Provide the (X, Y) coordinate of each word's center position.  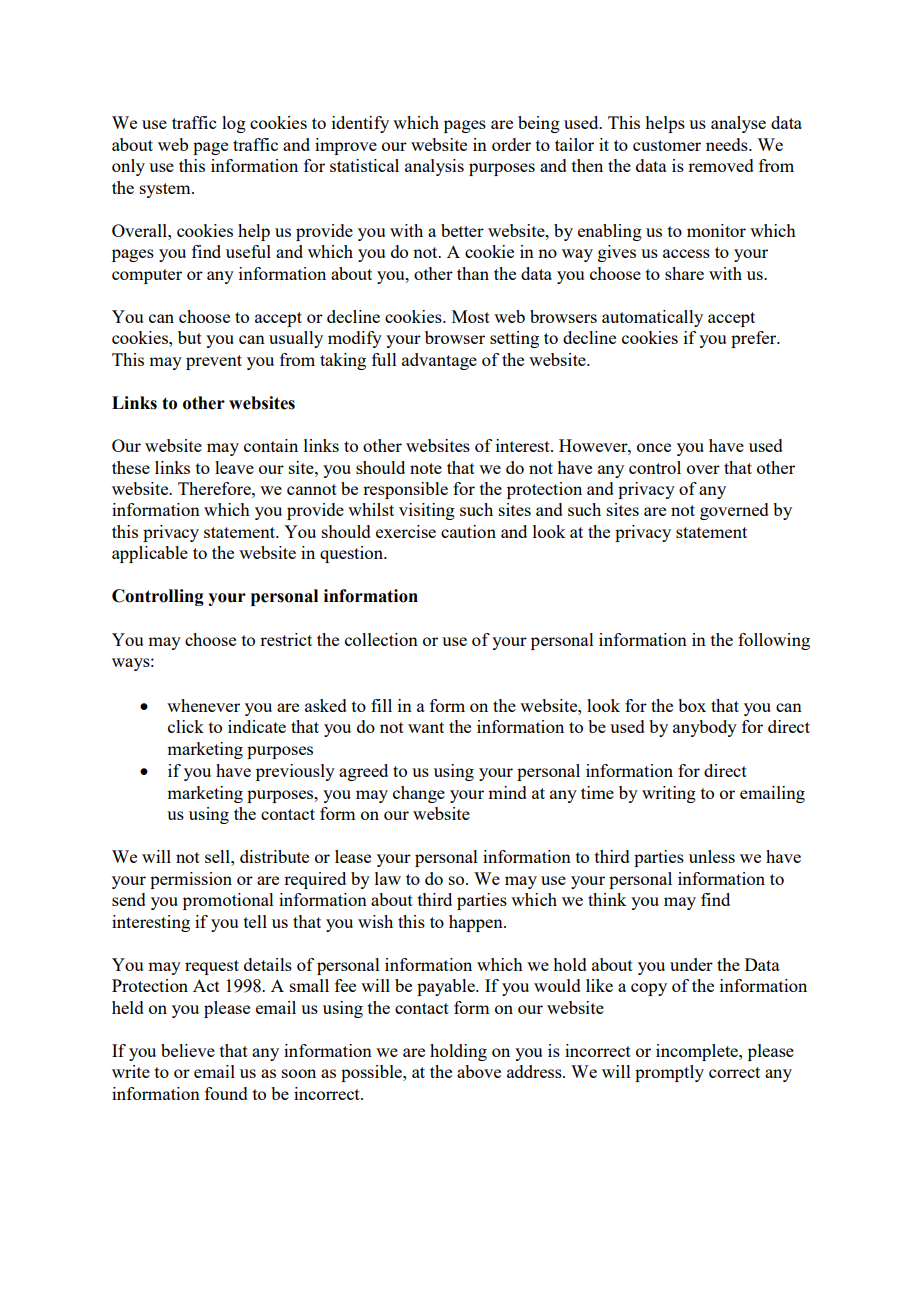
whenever (203, 705)
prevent (214, 362)
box (692, 705)
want (426, 727)
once (654, 447)
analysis (434, 167)
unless (712, 856)
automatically (652, 318)
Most (471, 316)
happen (477, 923)
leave (234, 467)
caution (468, 531)
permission (191, 880)
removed (721, 165)
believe (188, 1050)
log (234, 124)
